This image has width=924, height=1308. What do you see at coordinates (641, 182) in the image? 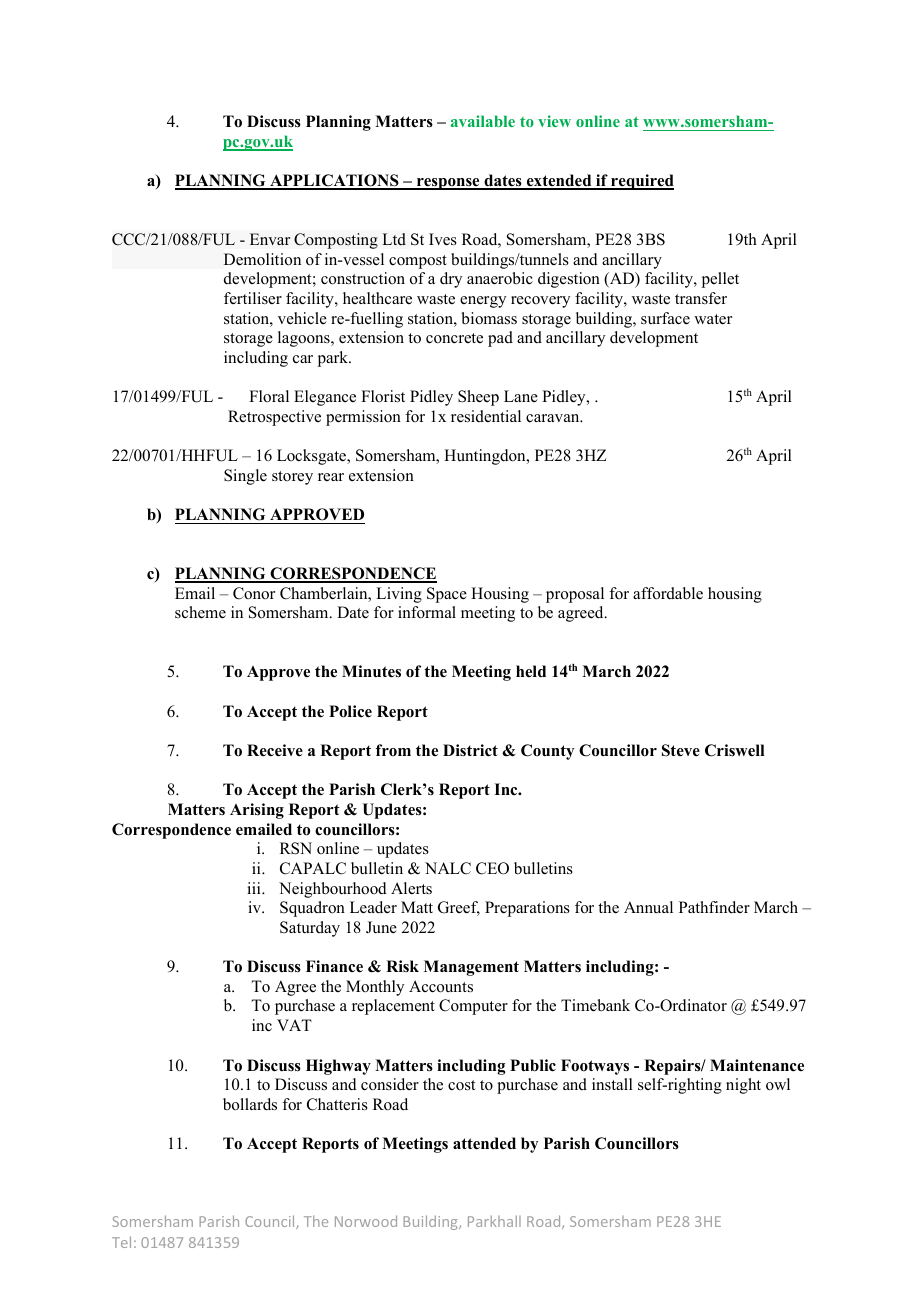
I see `required` at bounding box center [641, 182].
